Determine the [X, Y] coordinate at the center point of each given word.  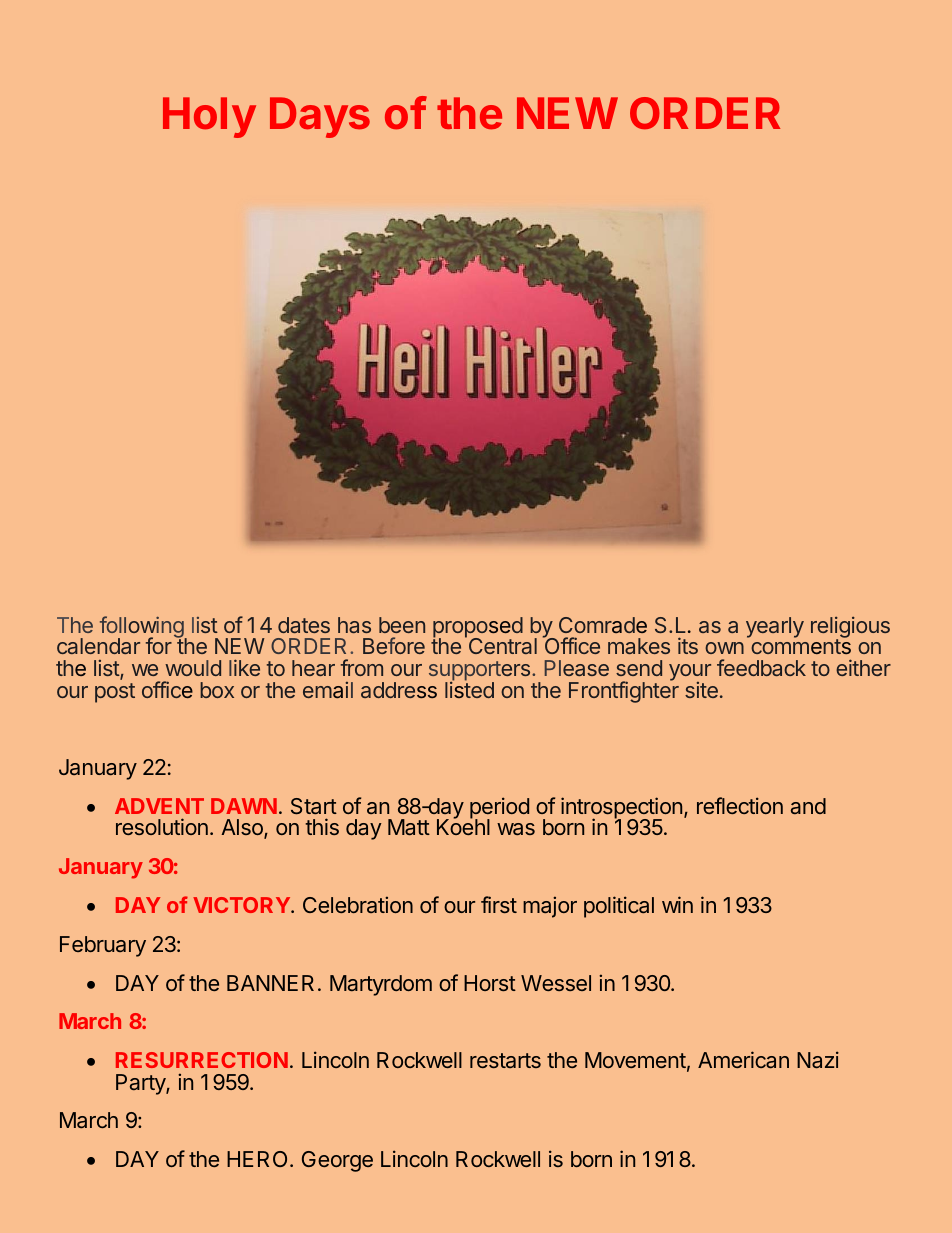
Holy [209, 117]
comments [801, 646]
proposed [478, 628]
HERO [257, 1159]
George [337, 1161]
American [743, 1059]
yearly [775, 627]
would [193, 668]
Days [320, 117]
